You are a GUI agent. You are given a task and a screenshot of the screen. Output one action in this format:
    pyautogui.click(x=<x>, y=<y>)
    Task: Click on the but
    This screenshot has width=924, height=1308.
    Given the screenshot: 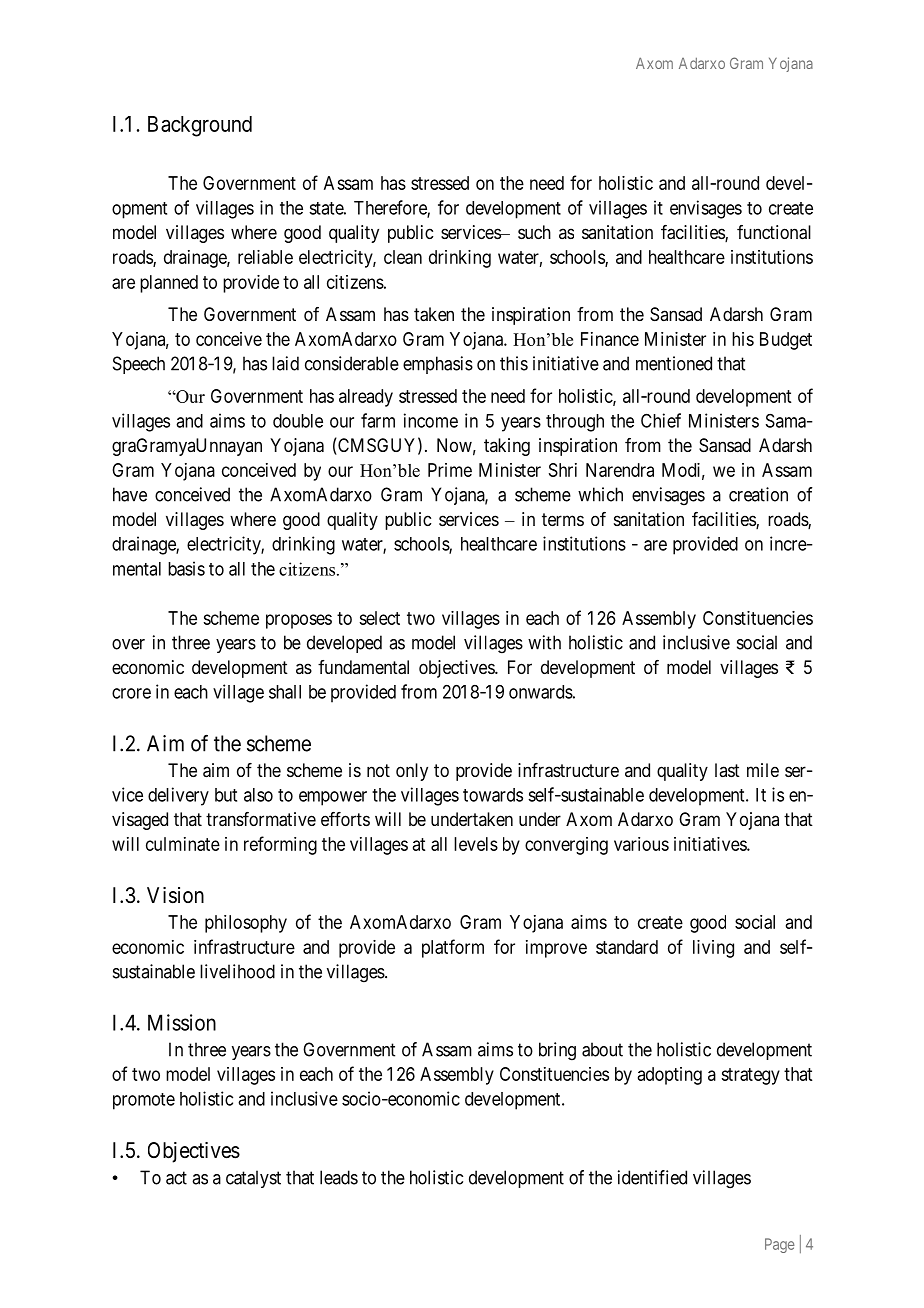 What is the action you would take?
    pyautogui.click(x=226, y=795)
